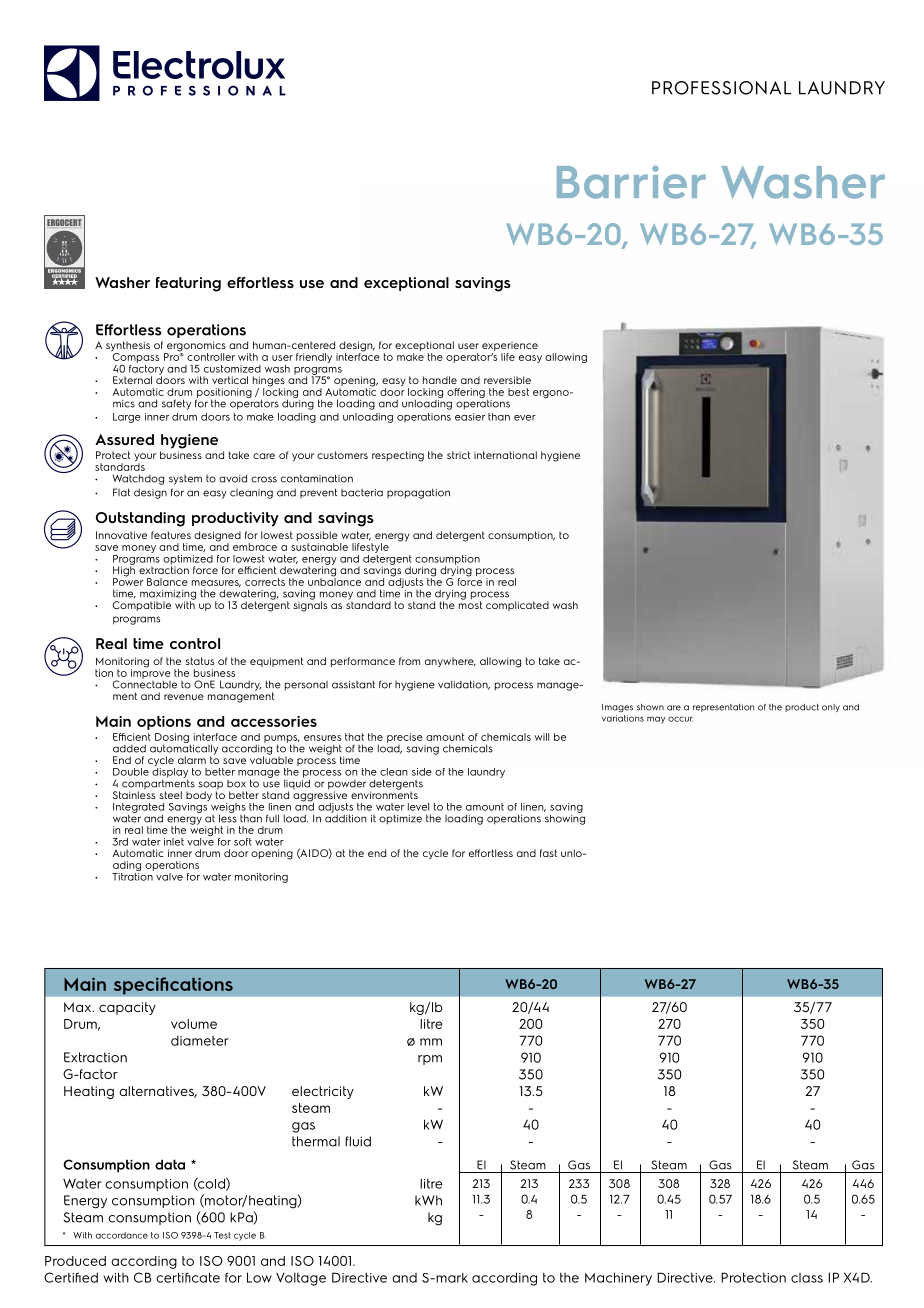  Describe the element at coordinates (548, 853) in the image. I see `fast` at that location.
